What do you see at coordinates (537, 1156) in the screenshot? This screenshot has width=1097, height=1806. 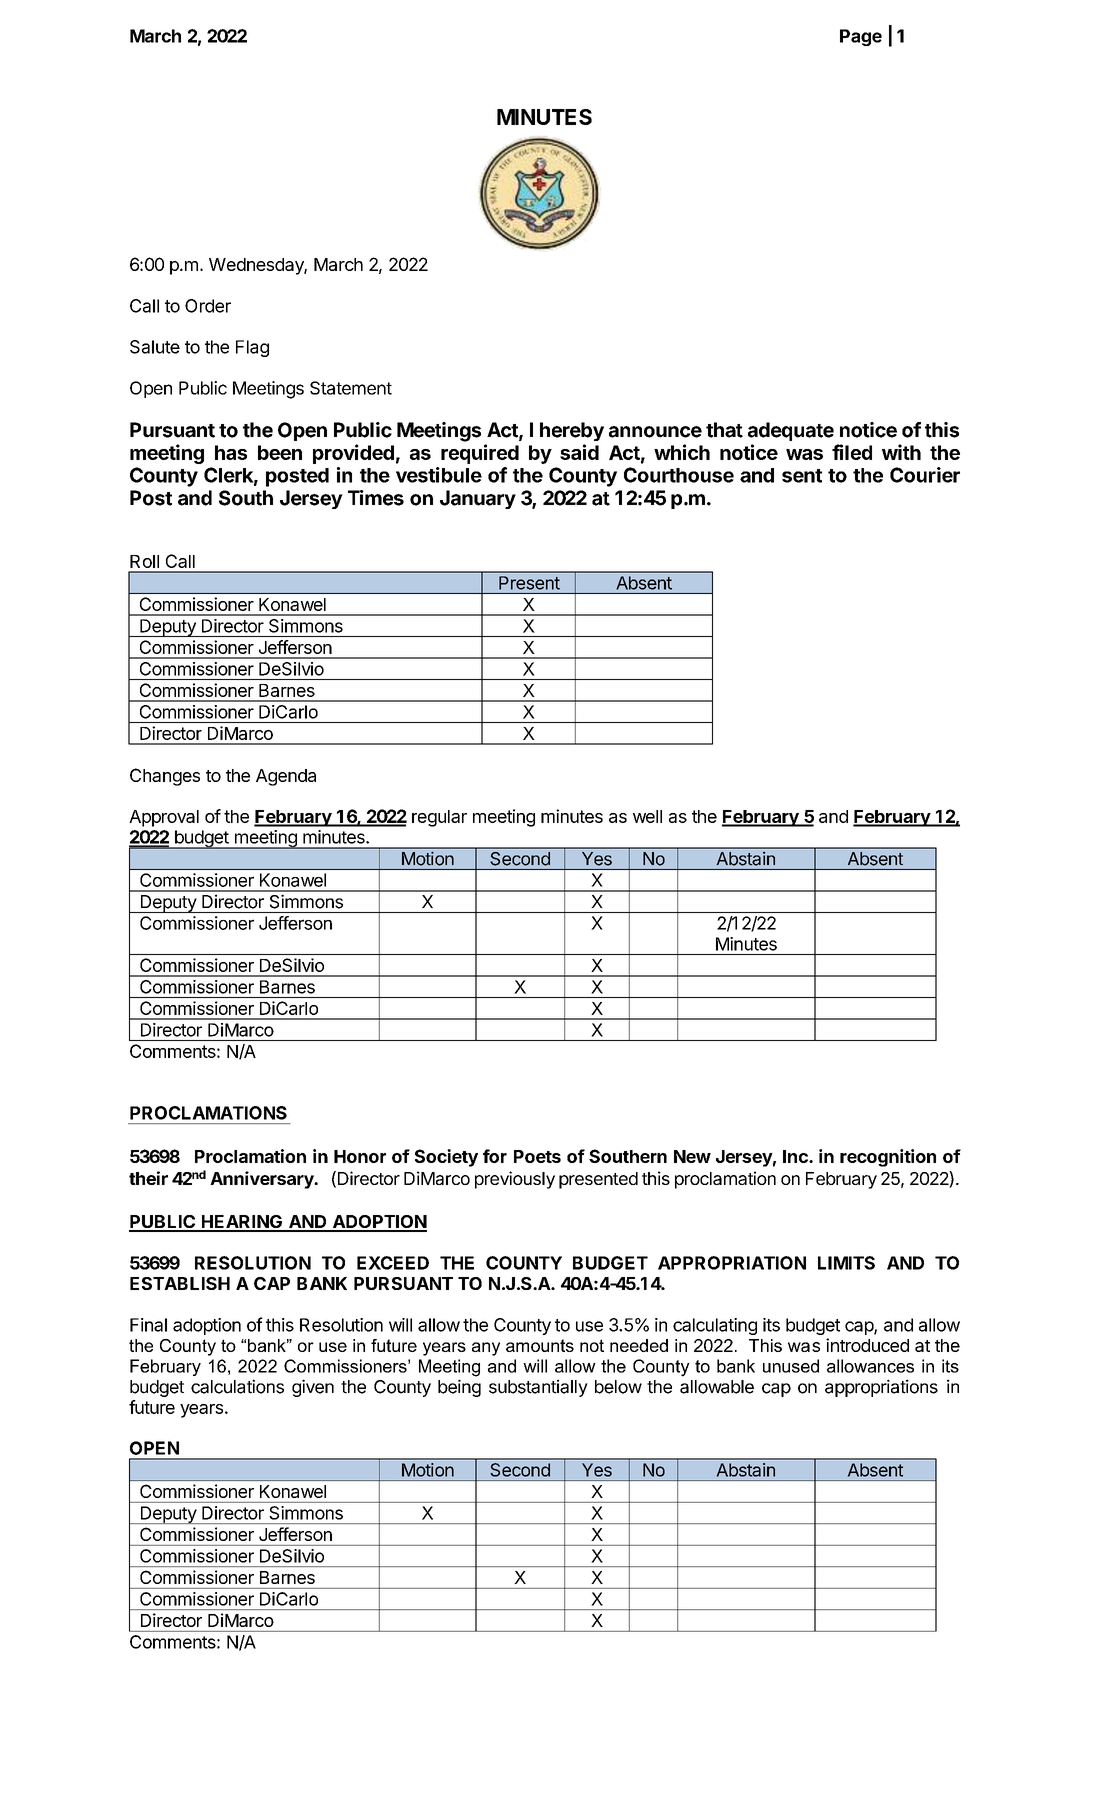 I see `Poets` at bounding box center [537, 1156].
